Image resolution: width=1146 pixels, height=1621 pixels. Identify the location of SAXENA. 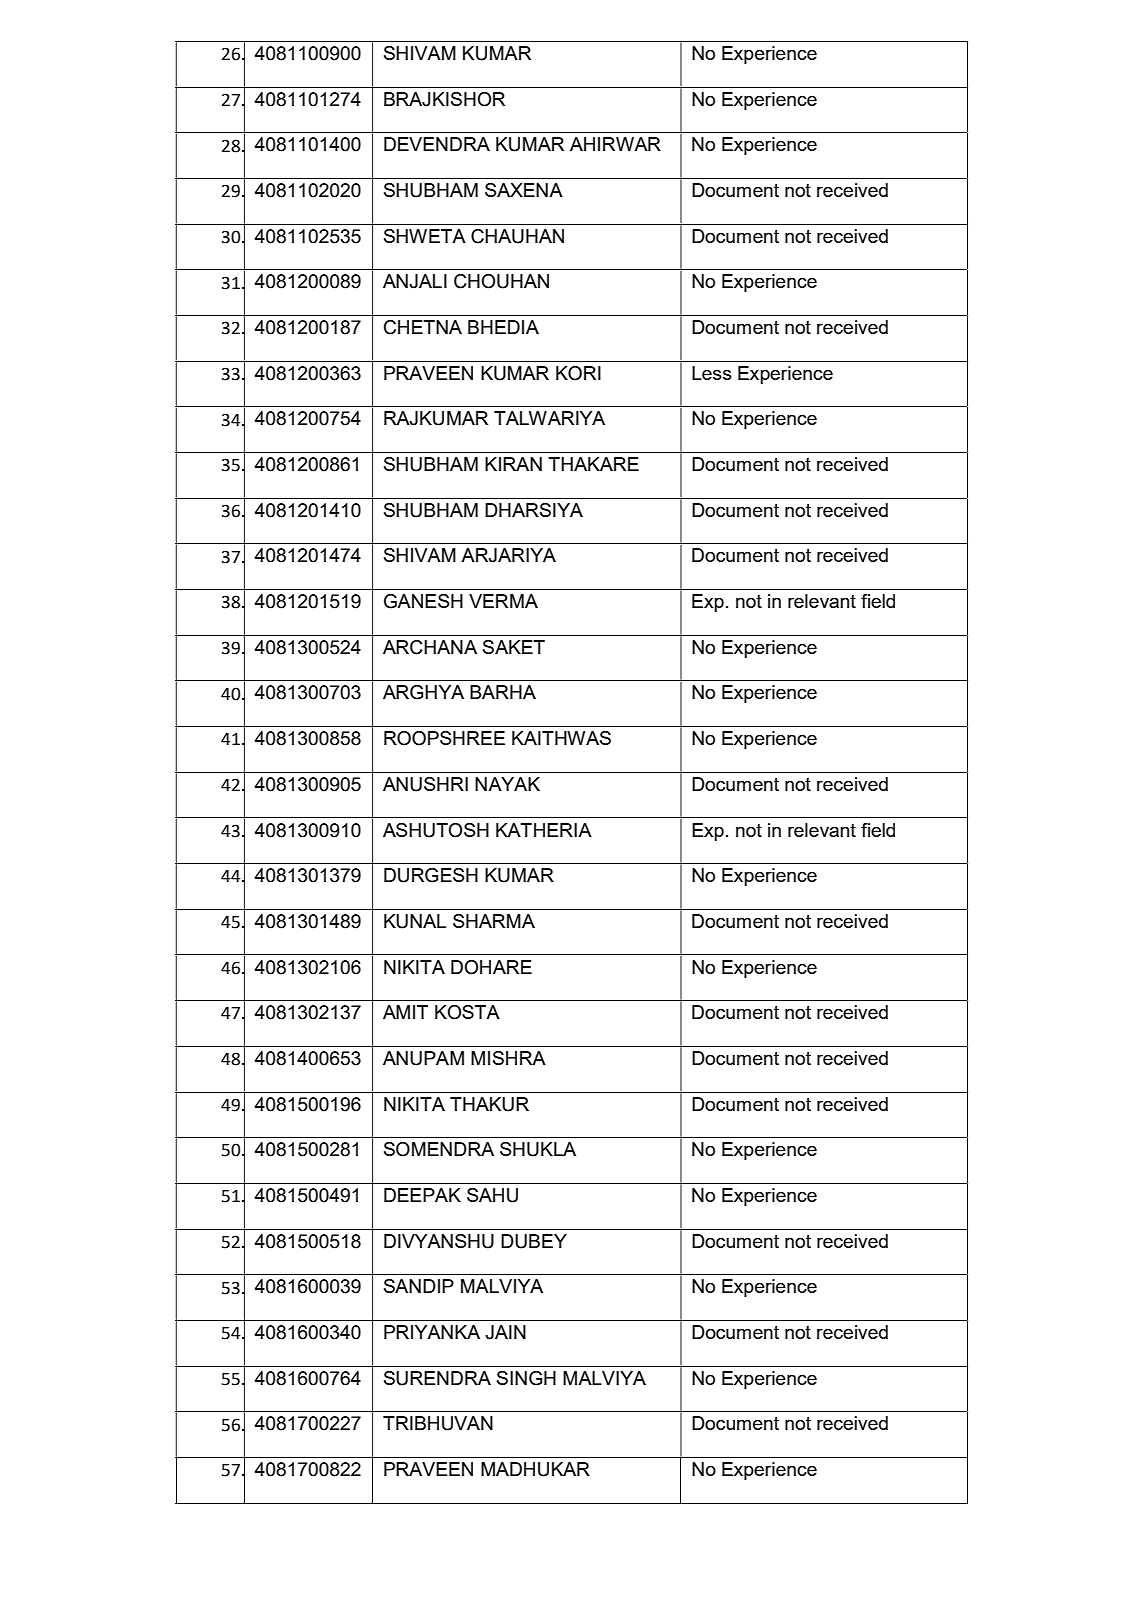
(524, 190).
